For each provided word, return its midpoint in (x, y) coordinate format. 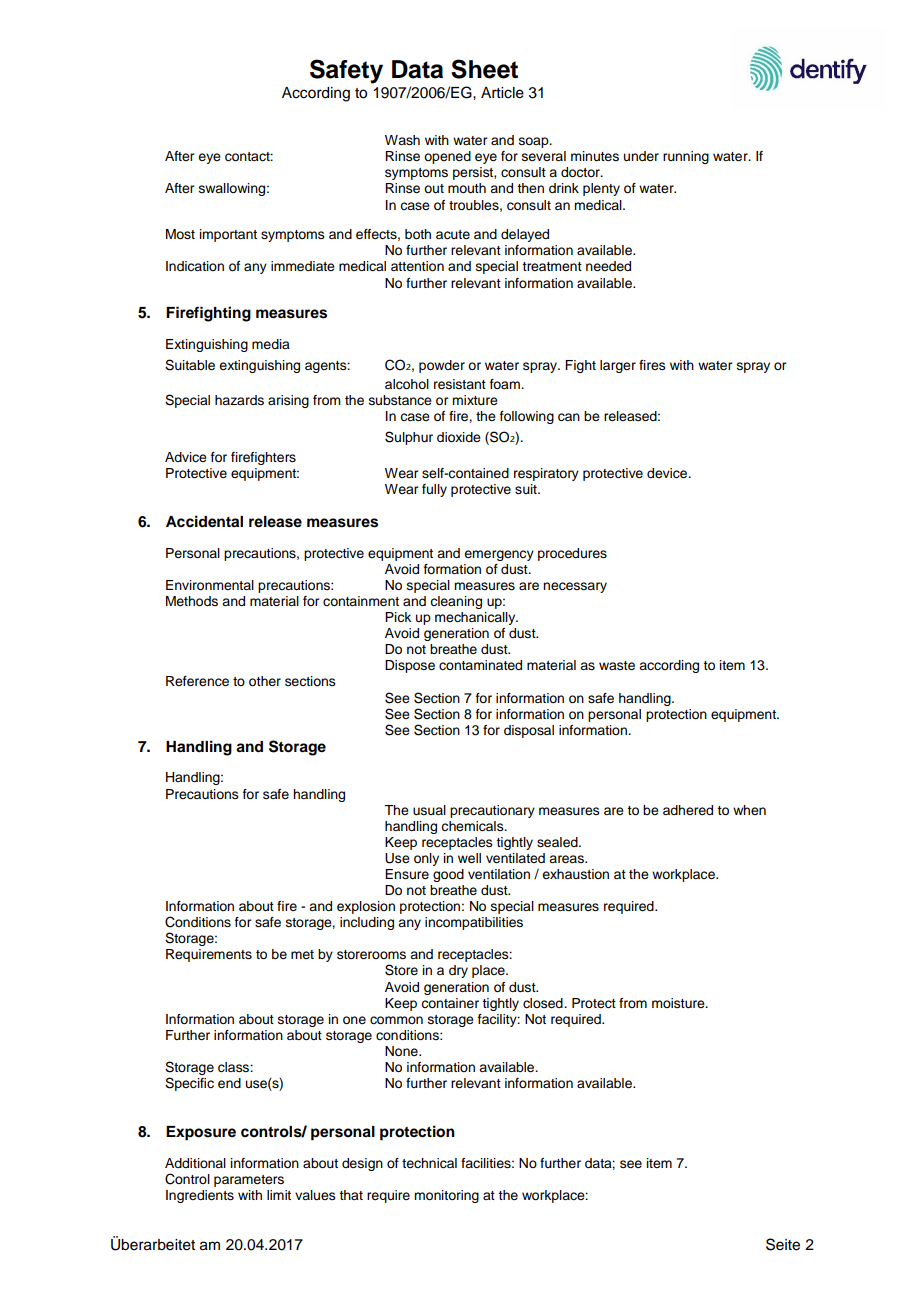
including (367, 923)
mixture (475, 400)
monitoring (446, 1196)
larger (618, 366)
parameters (249, 1181)
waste (617, 666)
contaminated (480, 665)
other (265, 681)
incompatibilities (474, 923)
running (686, 157)
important (228, 235)
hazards (239, 400)
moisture (679, 1003)
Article (502, 93)
